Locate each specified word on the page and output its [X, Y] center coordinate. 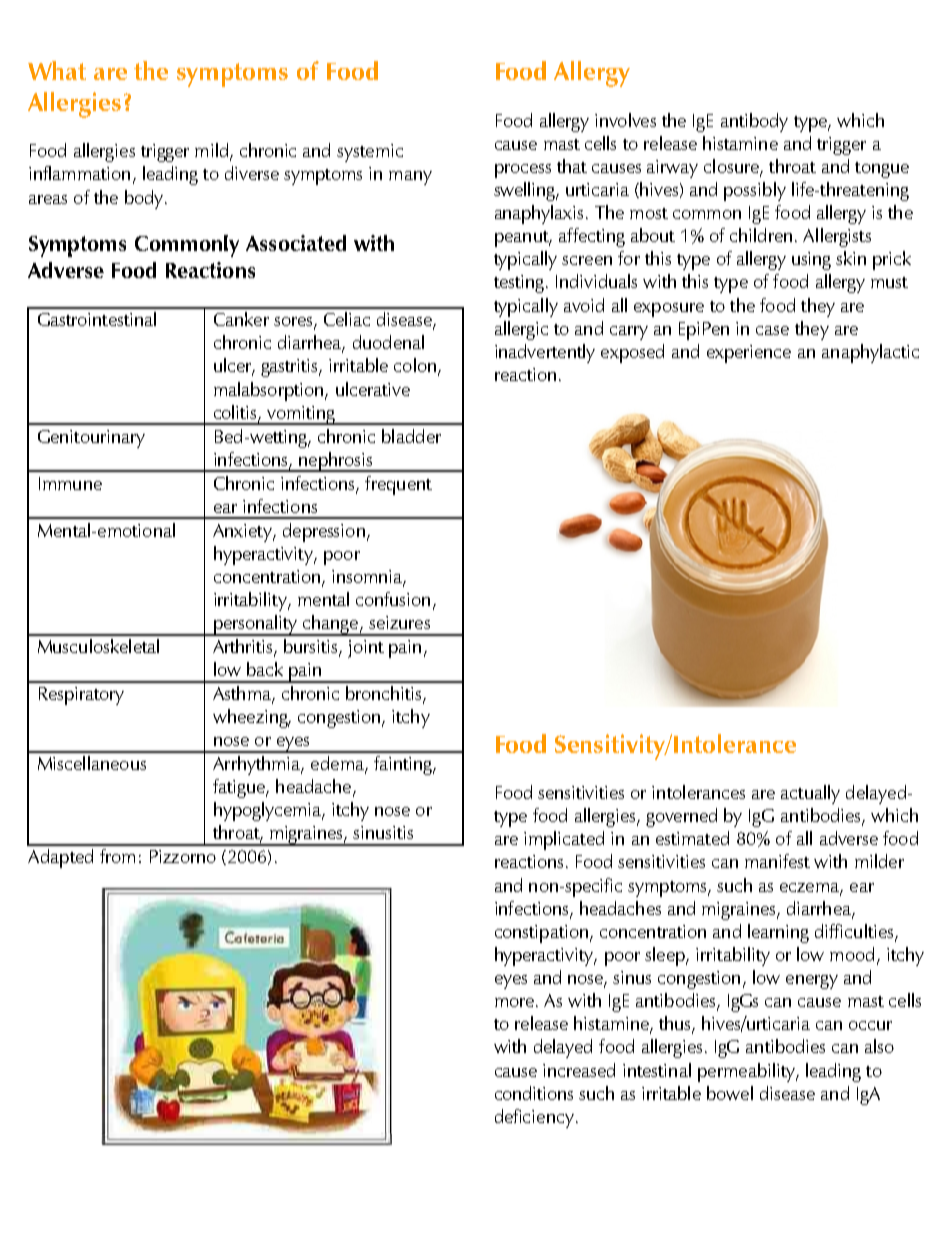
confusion [393, 599]
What [57, 70]
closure [732, 167]
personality [256, 625]
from [117, 856]
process [523, 171]
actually [810, 794]
